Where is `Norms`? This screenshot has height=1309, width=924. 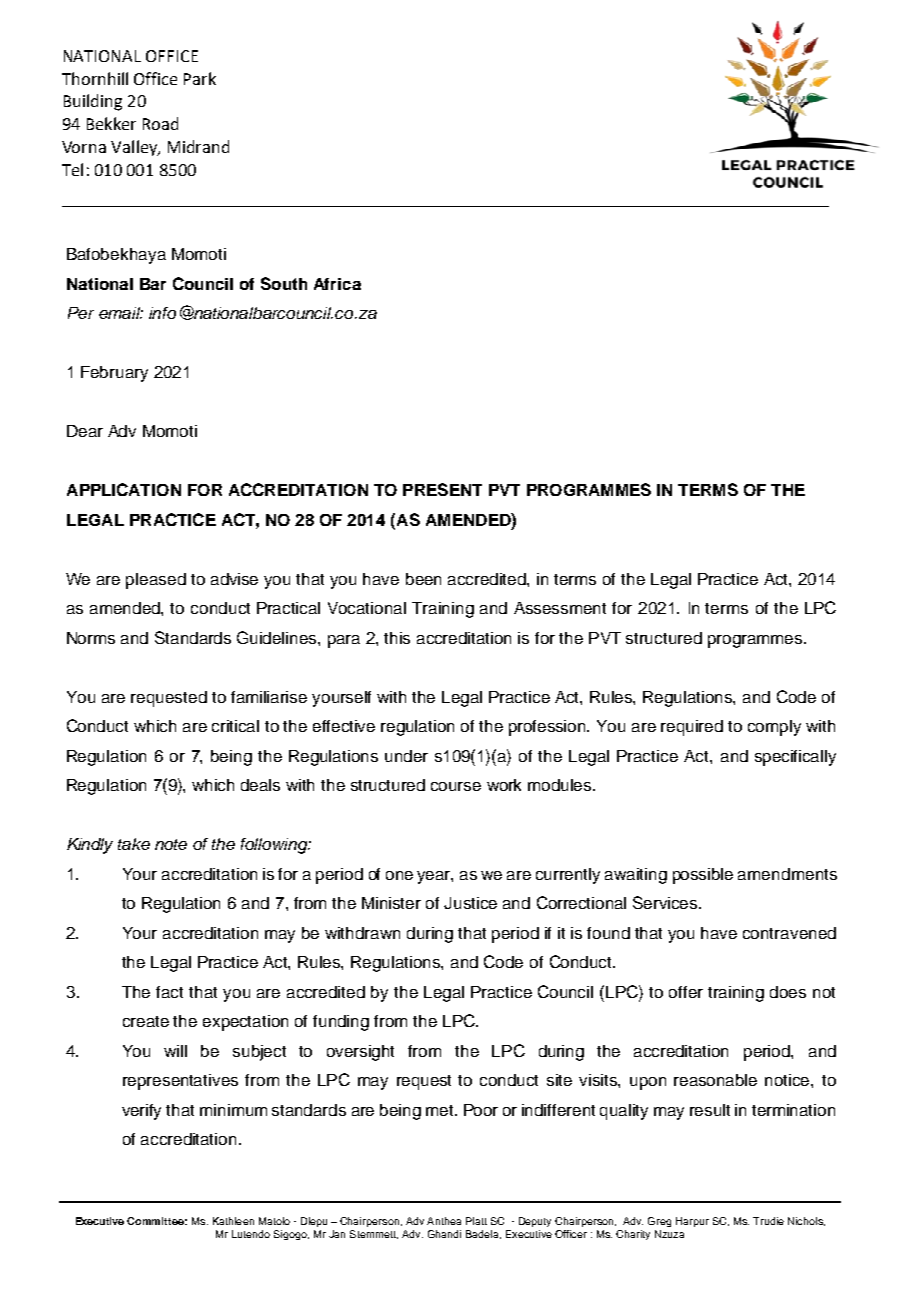 Norms is located at coordinates (91, 638).
